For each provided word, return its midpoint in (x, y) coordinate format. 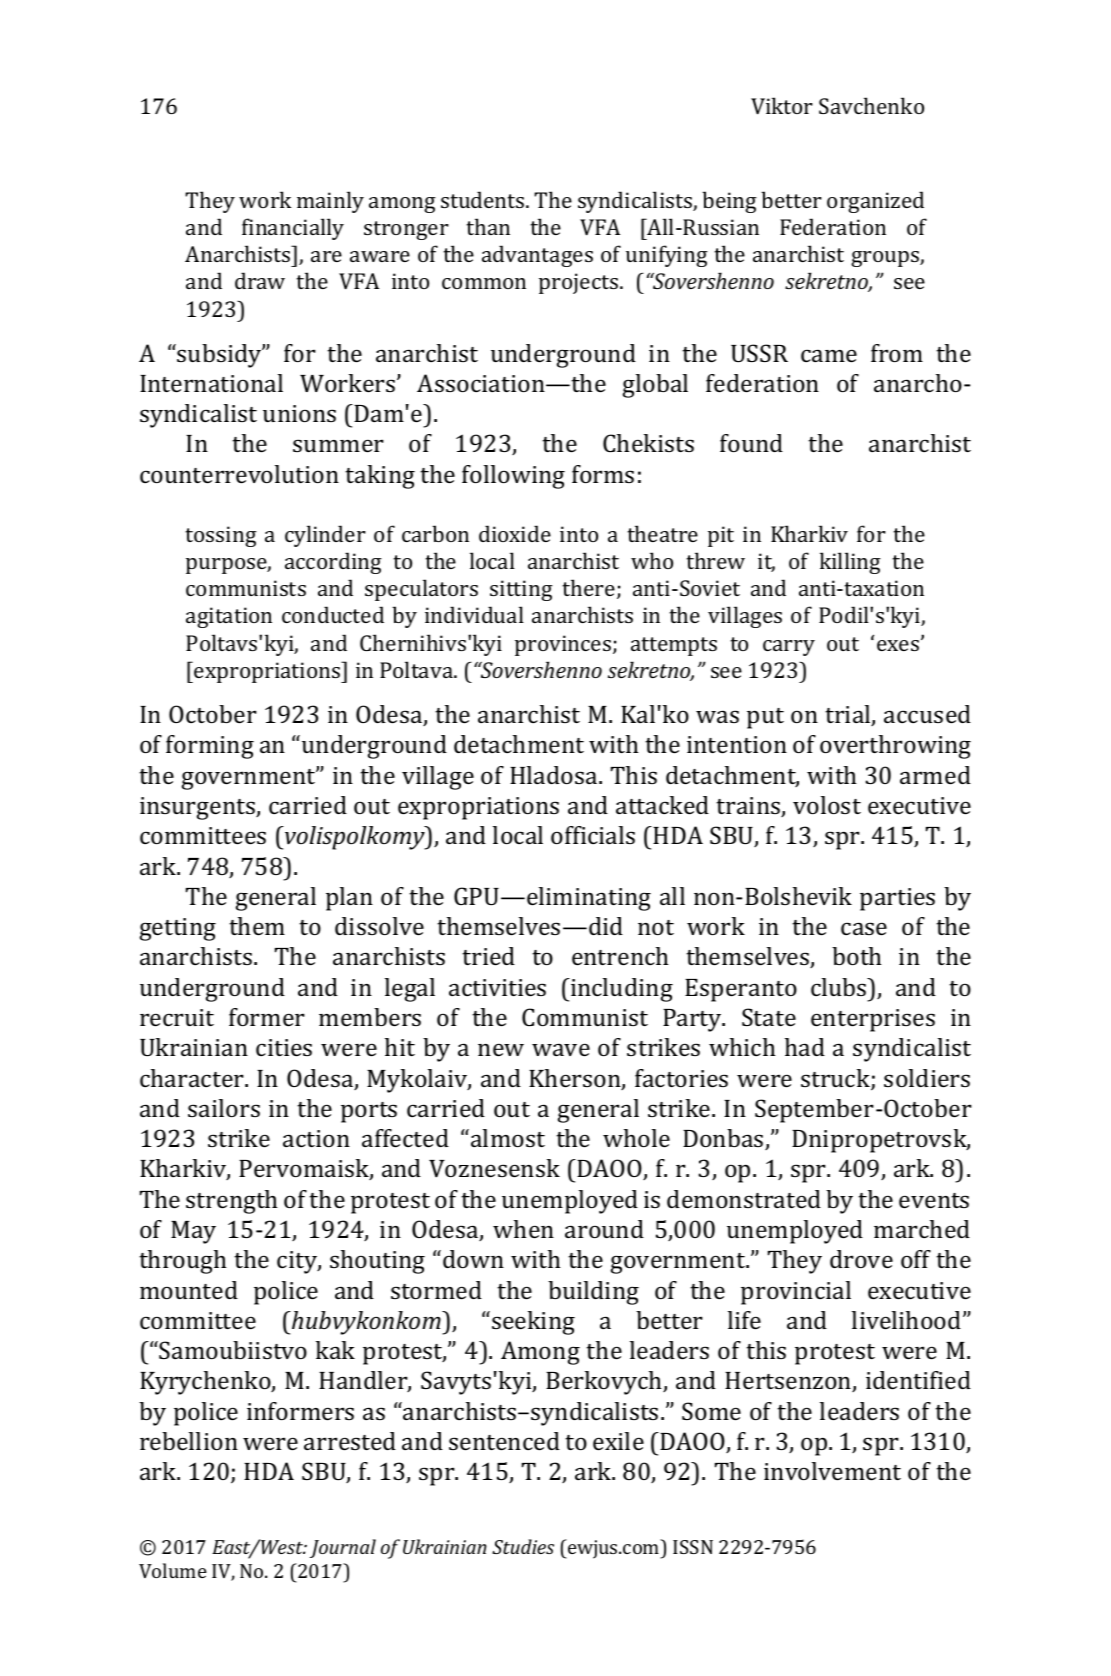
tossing (221, 536)
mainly (330, 202)
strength (232, 1202)
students (484, 199)
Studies (523, 1546)
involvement (832, 1471)
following (513, 477)
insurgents (198, 808)
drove (861, 1259)
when (523, 1229)
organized (875, 202)
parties (897, 899)
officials (593, 835)
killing (850, 563)
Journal (343, 1548)
